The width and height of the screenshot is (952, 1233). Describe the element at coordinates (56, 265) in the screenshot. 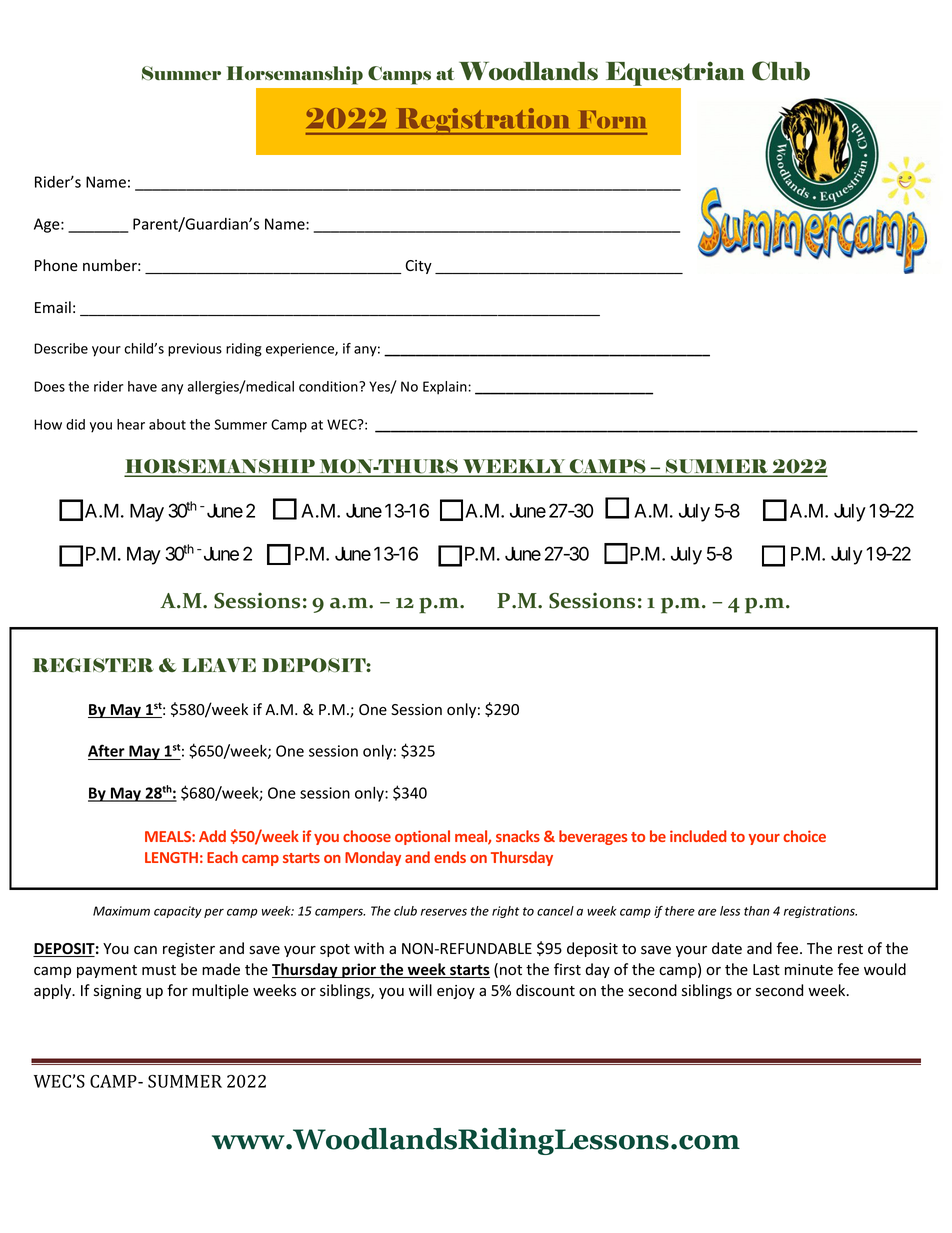

I see `Phone` at that location.
